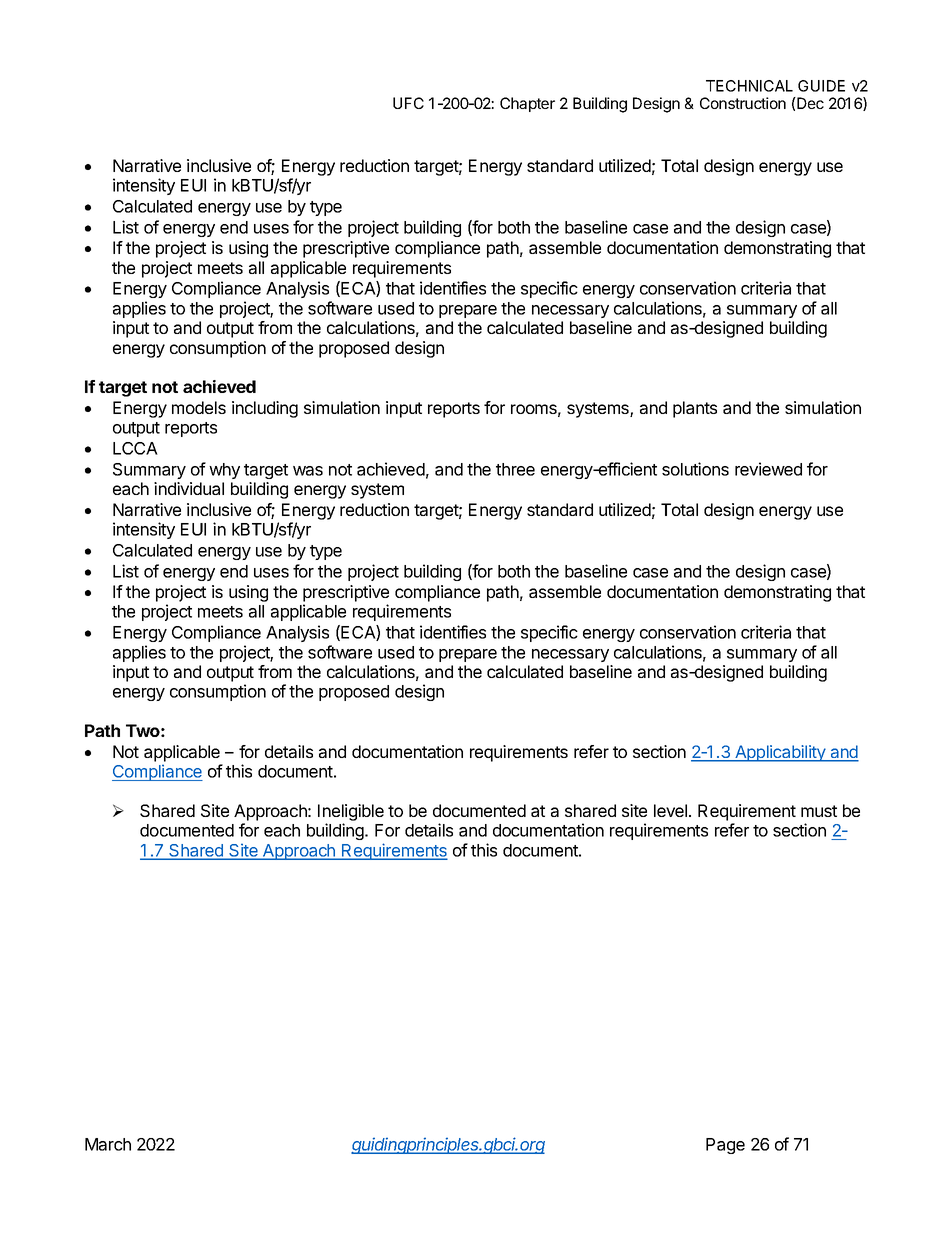 The image size is (952, 1233). What do you see at coordinates (780, 753) in the document?
I see `Applicability` at bounding box center [780, 753].
